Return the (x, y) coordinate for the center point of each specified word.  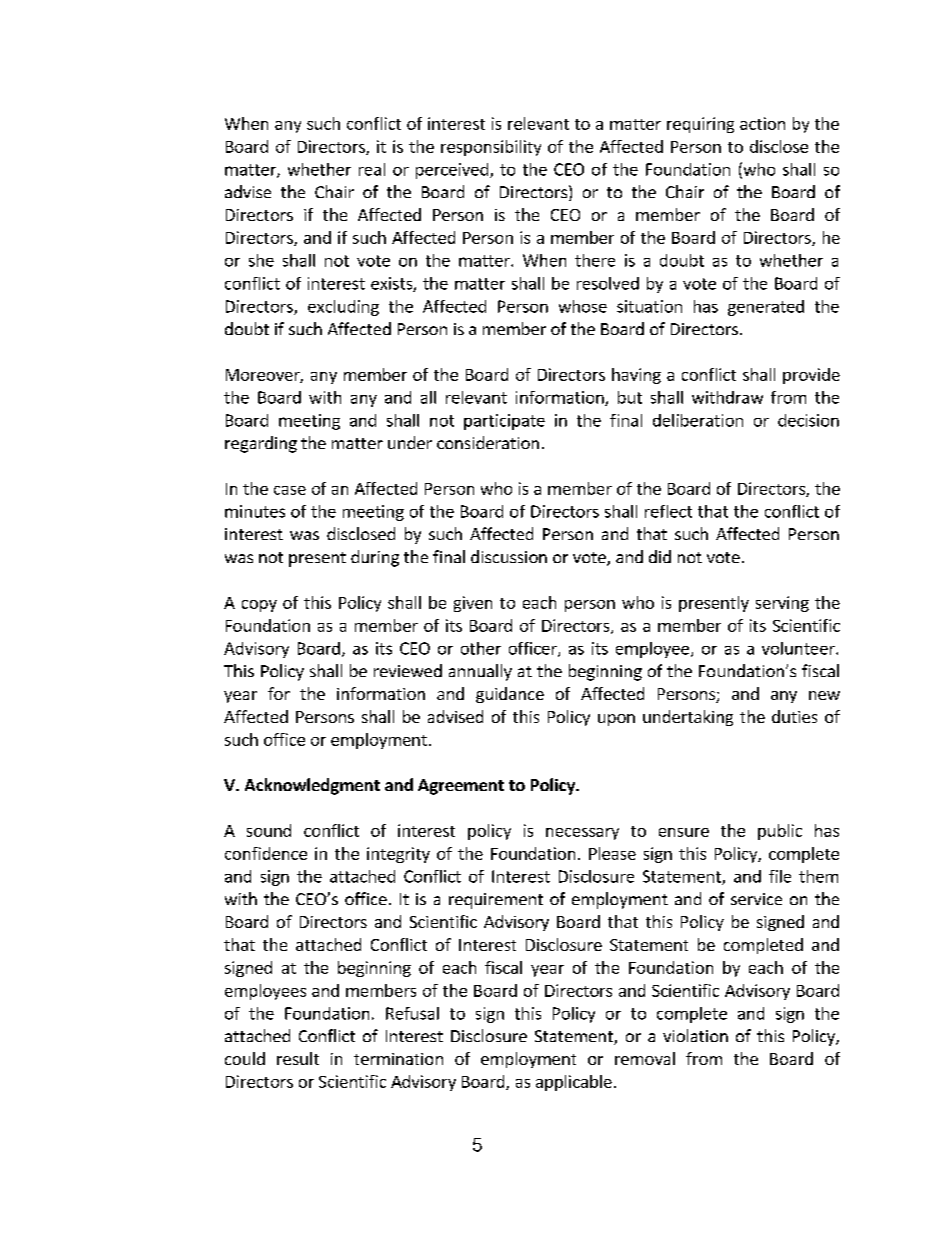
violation (695, 1035)
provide (811, 376)
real (372, 169)
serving (782, 604)
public (780, 832)
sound (269, 830)
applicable (574, 1083)
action (762, 123)
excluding (343, 308)
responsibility (491, 148)
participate (504, 422)
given (473, 604)
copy (259, 606)
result (298, 1058)
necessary (582, 834)
